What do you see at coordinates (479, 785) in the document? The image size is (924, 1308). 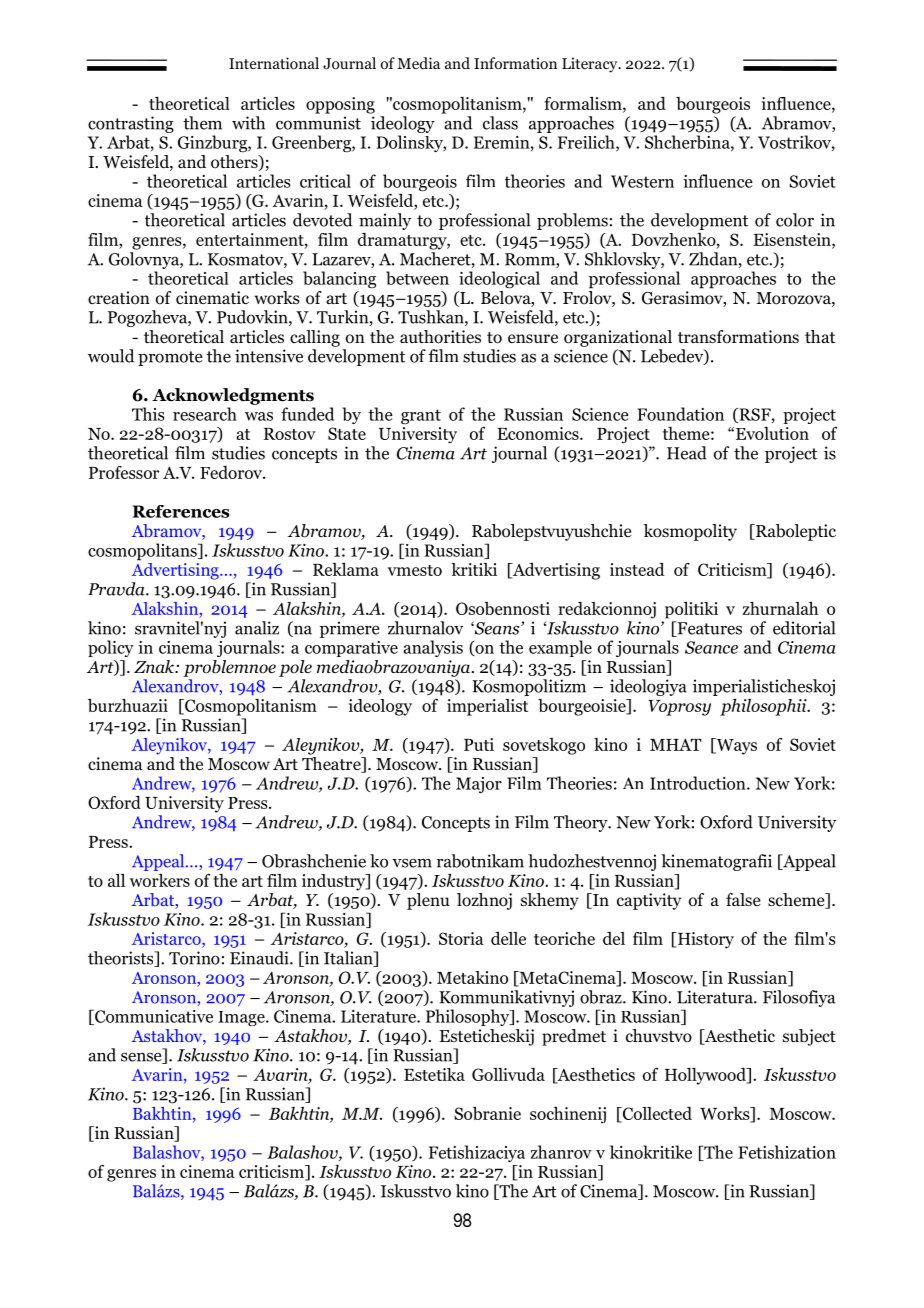 I see `Major` at bounding box center [479, 785].
